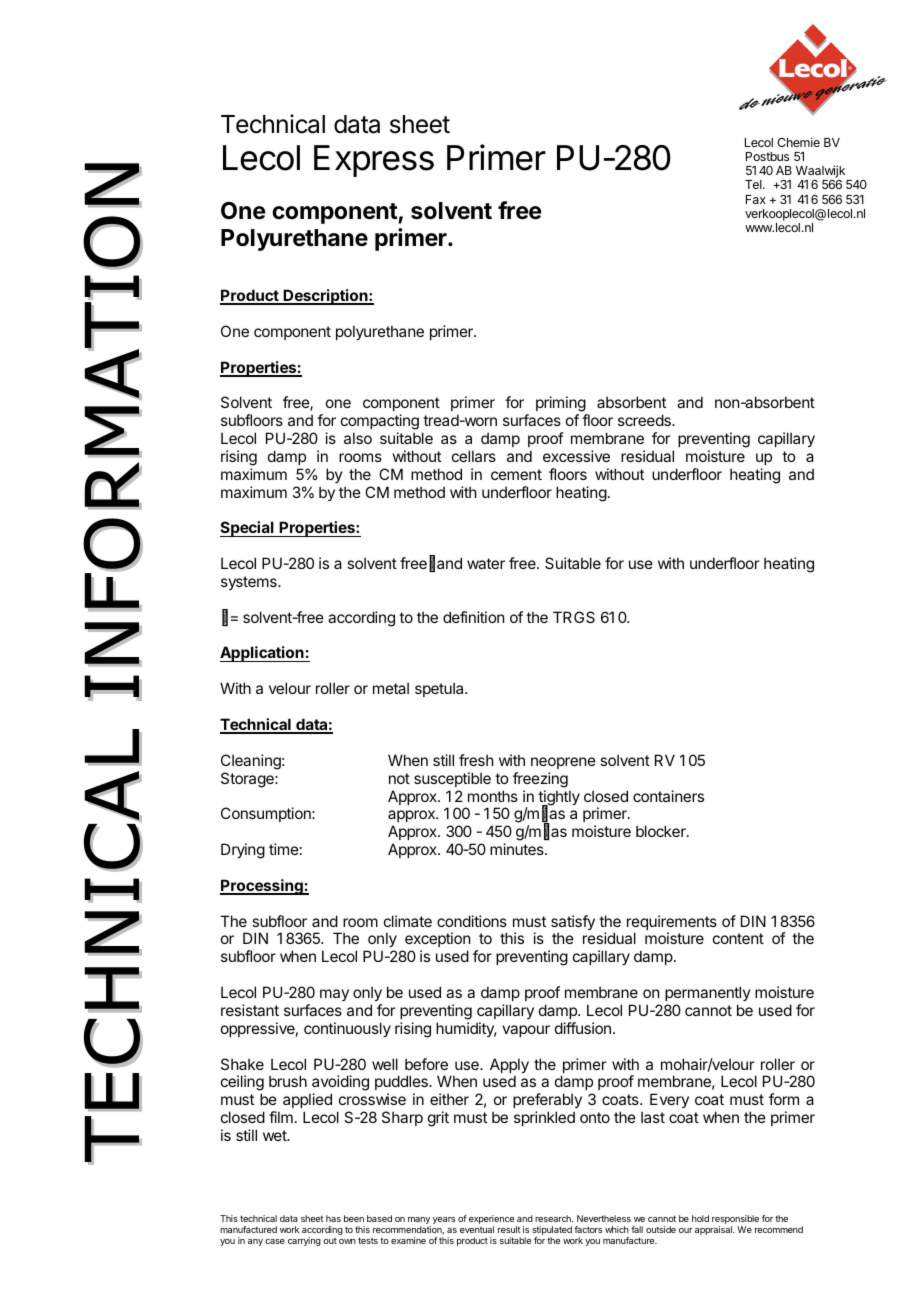  What do you see at coordinates (333, 1218) in the document?
I see `has` at bounding box center [333, 1218].
